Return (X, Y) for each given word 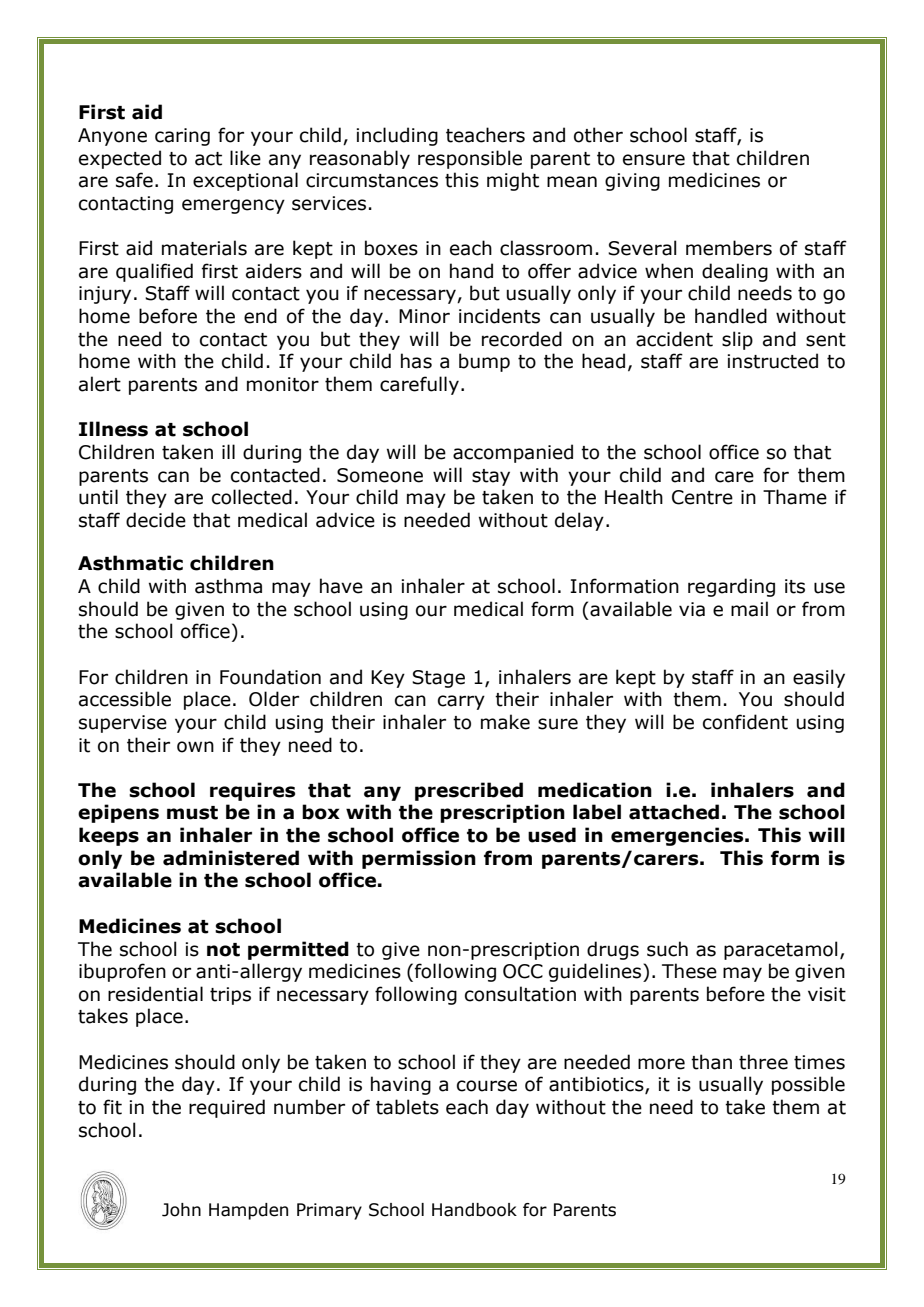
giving (632, 182)
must (192, 813)
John (181, 1210)
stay (491, 477)
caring (182, 137)
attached (674, 812)
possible (808, 1085)
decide (156, 520)
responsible (470, 159)
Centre (702, 497)
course (487, 1086)
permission (419, 859)
